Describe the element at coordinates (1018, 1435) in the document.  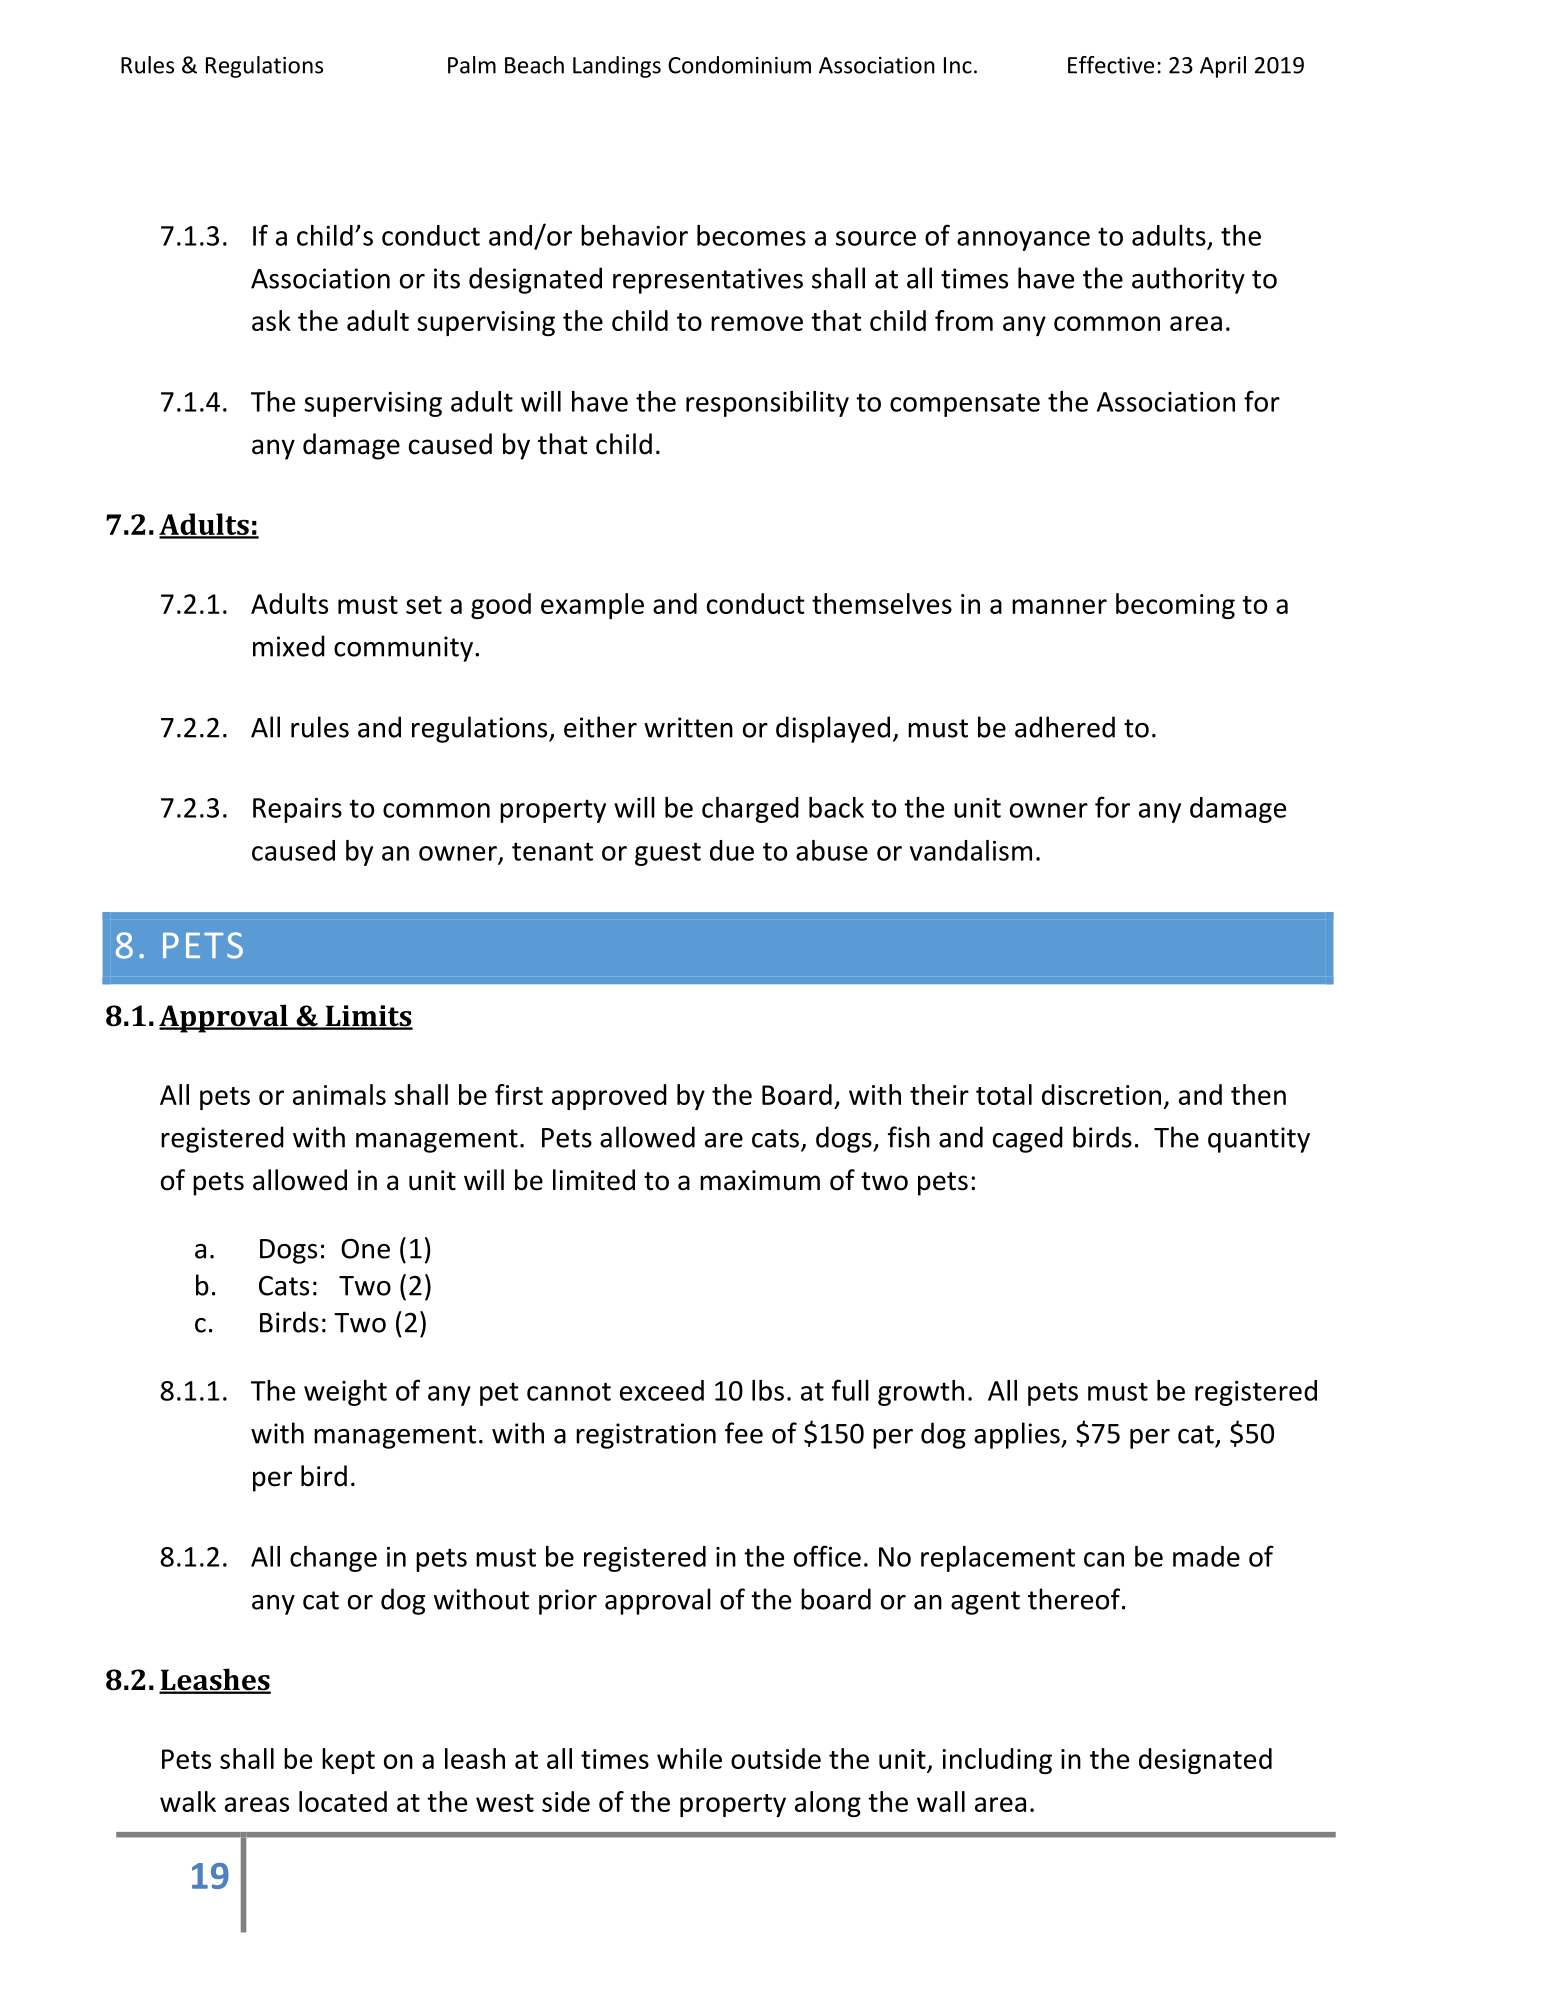
I see `applies` at that location.
